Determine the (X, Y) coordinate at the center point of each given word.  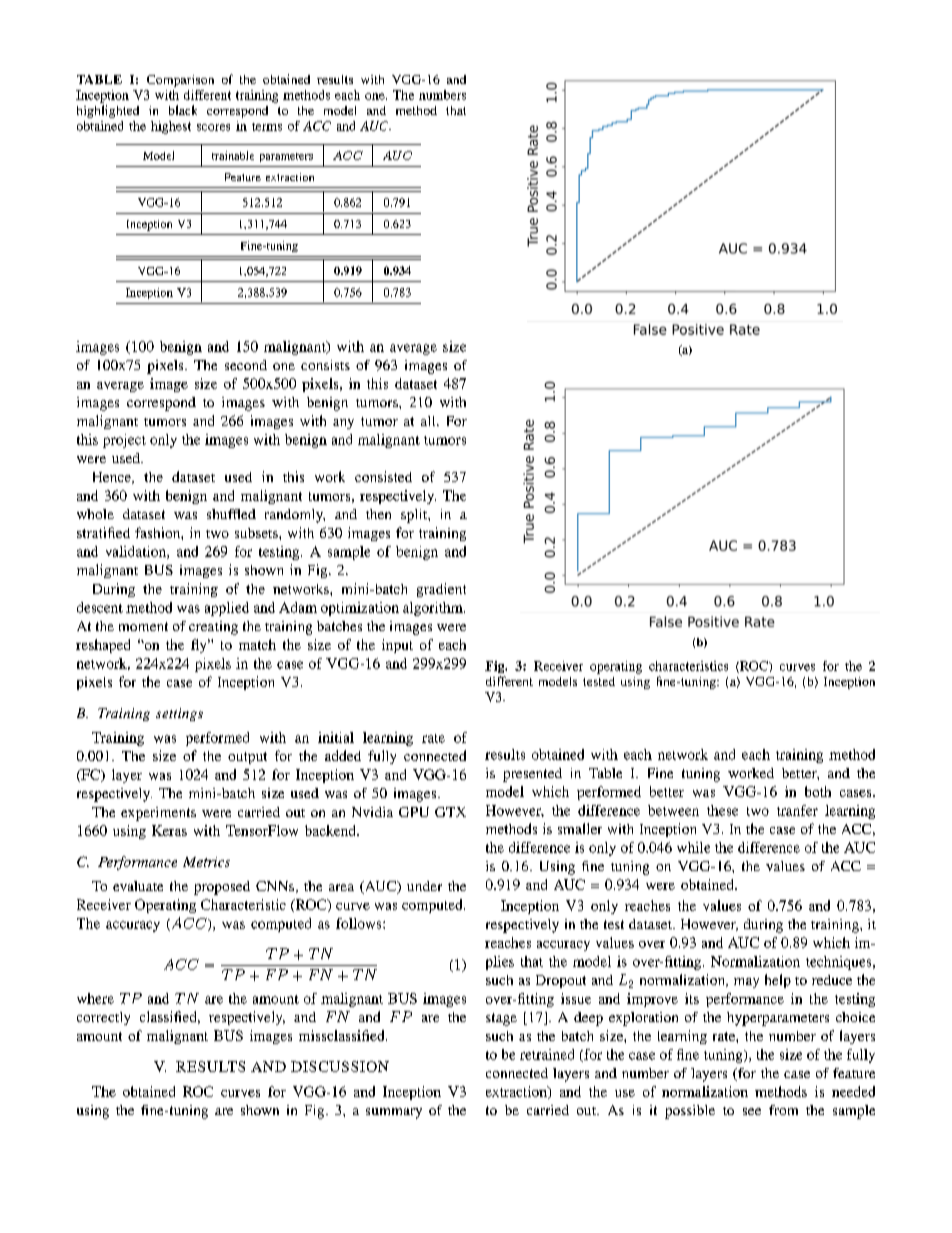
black (183, 110)
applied (227, 609)
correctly (103, 1018)
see (752, 1111)
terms (267, 127)
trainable (233, 155)
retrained (547, 1054)
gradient (441, 590)
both (818, 791)
